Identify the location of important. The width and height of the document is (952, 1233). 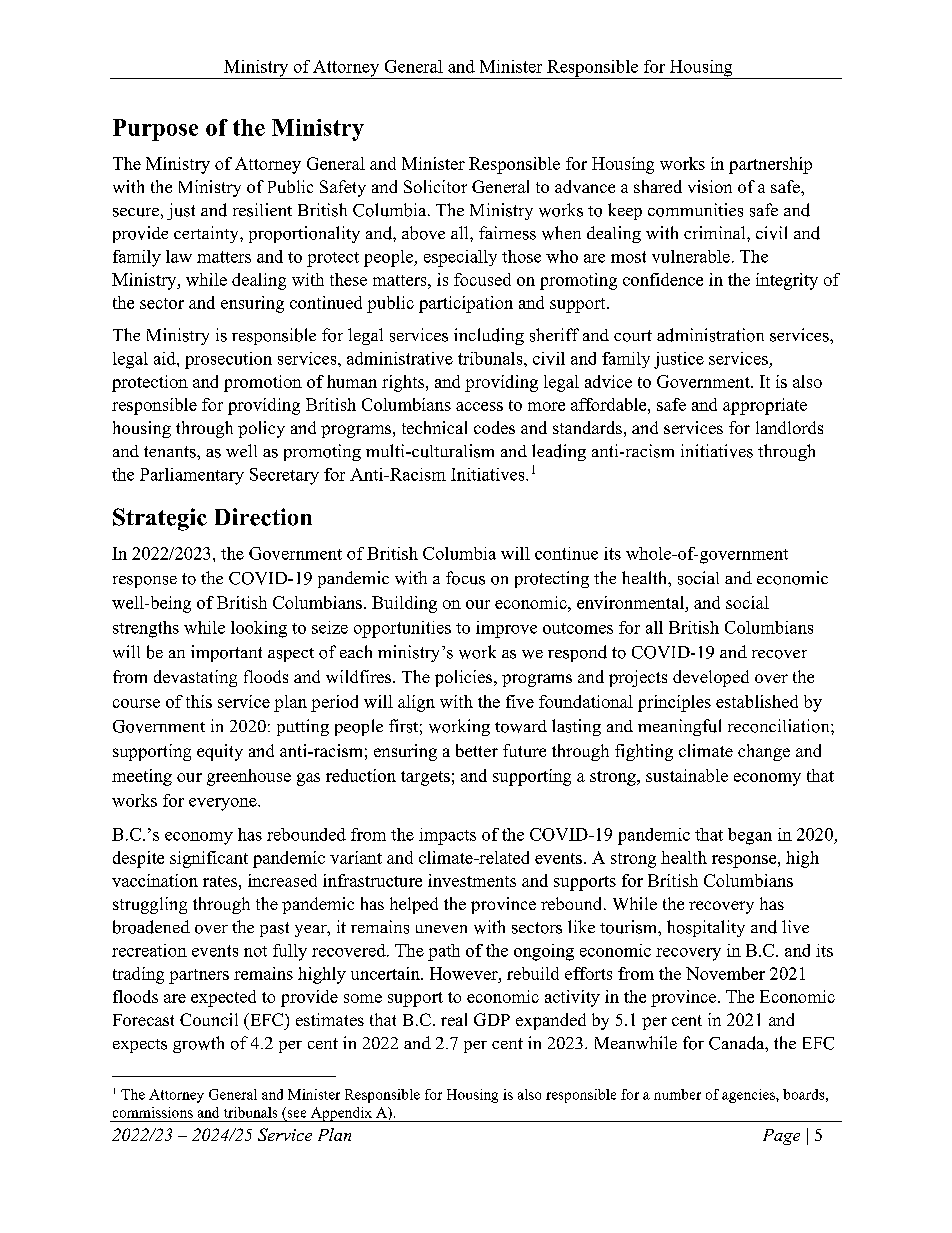
(226, 653).
